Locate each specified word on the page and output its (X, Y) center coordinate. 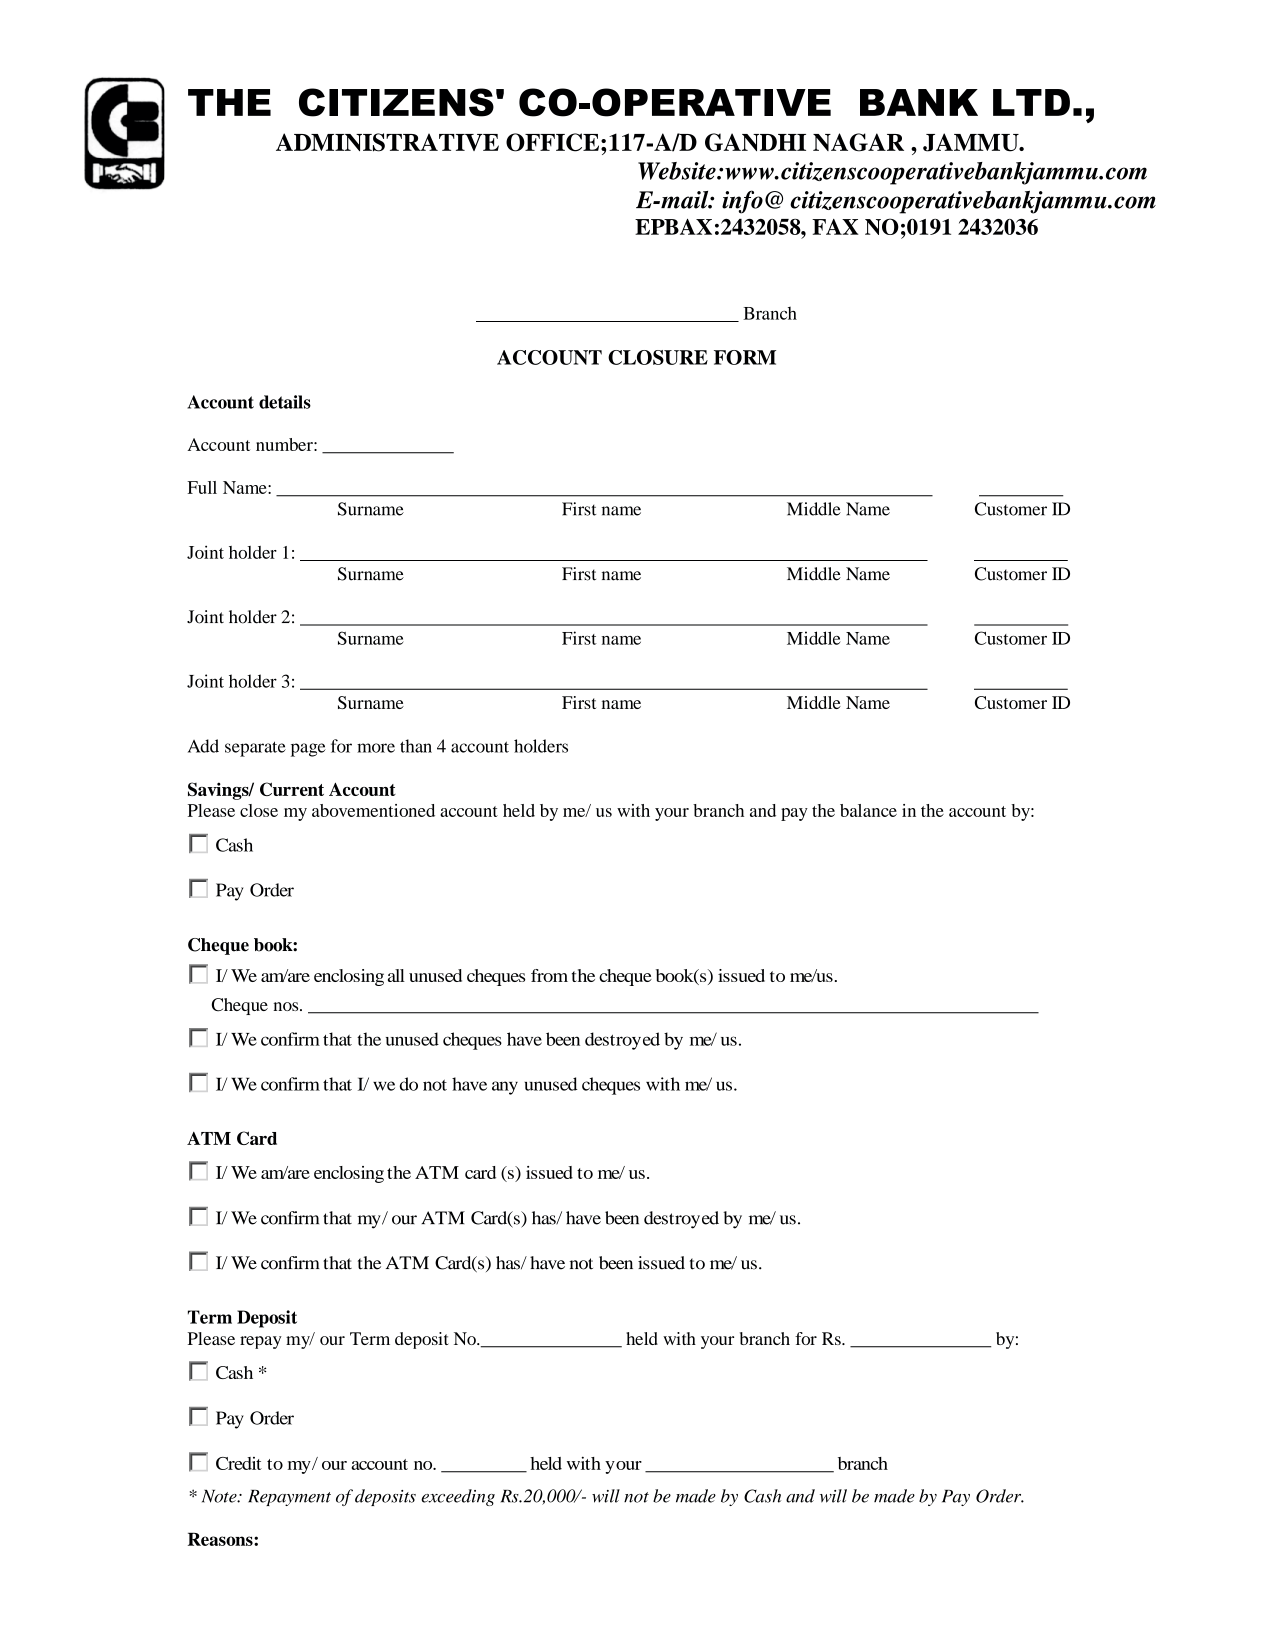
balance (868, 810)
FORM (745, 357)
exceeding (458, 1497)
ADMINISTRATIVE (387, 142)
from (549, 975)
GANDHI (755, 142)
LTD (1031, 102)
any (505, 1088)
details (285, 402)
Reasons (221, 1539)
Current (292, 789)
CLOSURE (658, 357)
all (396, 975)
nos (287, 1006)
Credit (239, 1463)
